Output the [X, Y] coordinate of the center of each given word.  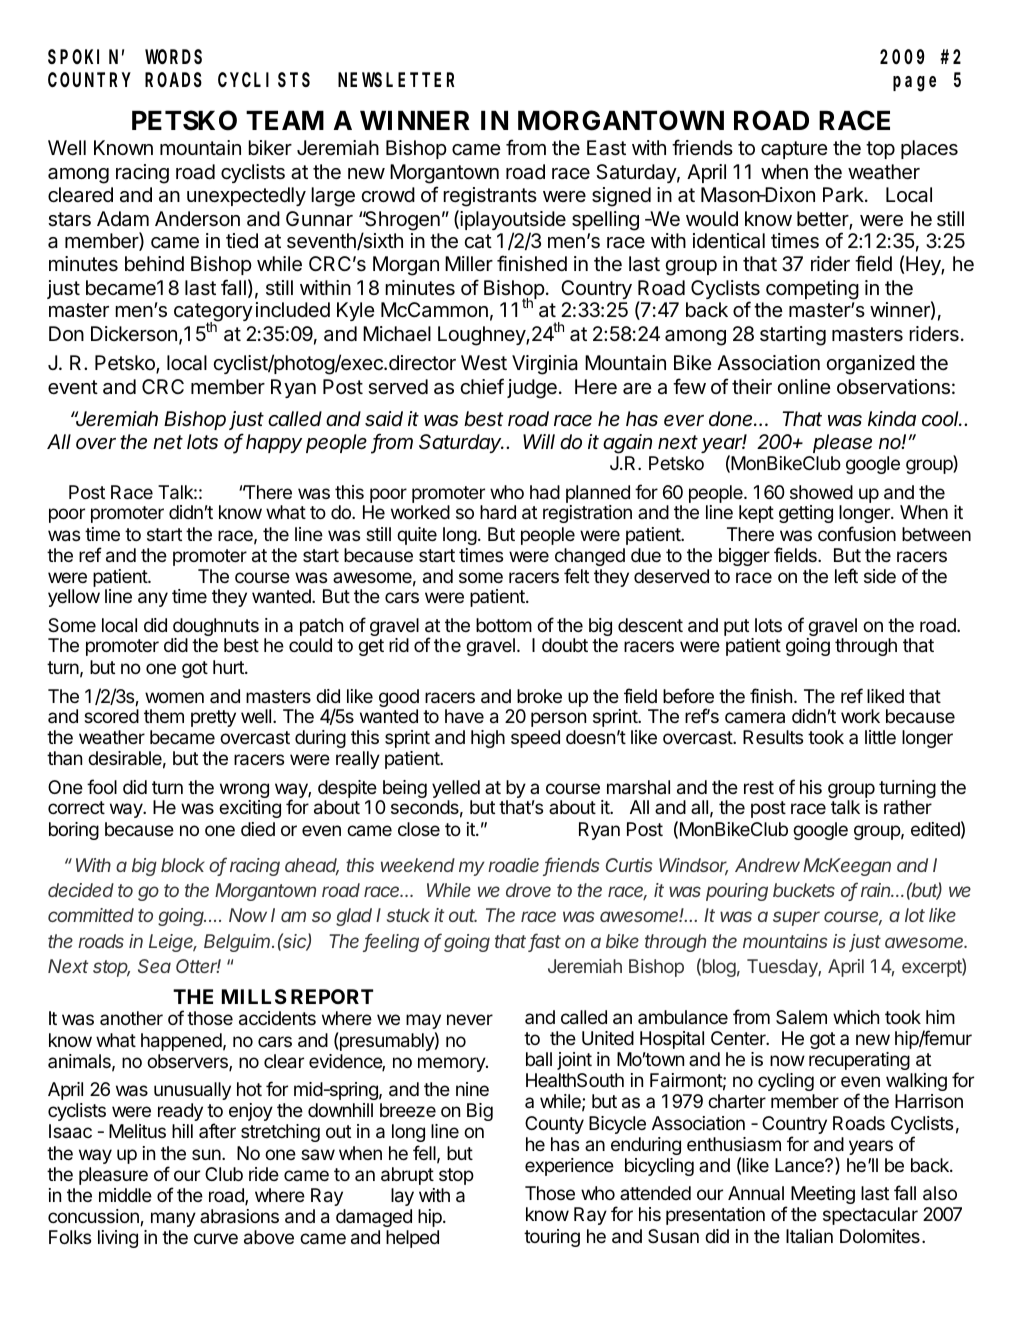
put [736, 627]
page [914, 84]
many [173, 1219]
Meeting [823, 1195]
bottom [504, 625]
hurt [229, 667]
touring [552, 1238]
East [606, 148]
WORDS [173, 57]
